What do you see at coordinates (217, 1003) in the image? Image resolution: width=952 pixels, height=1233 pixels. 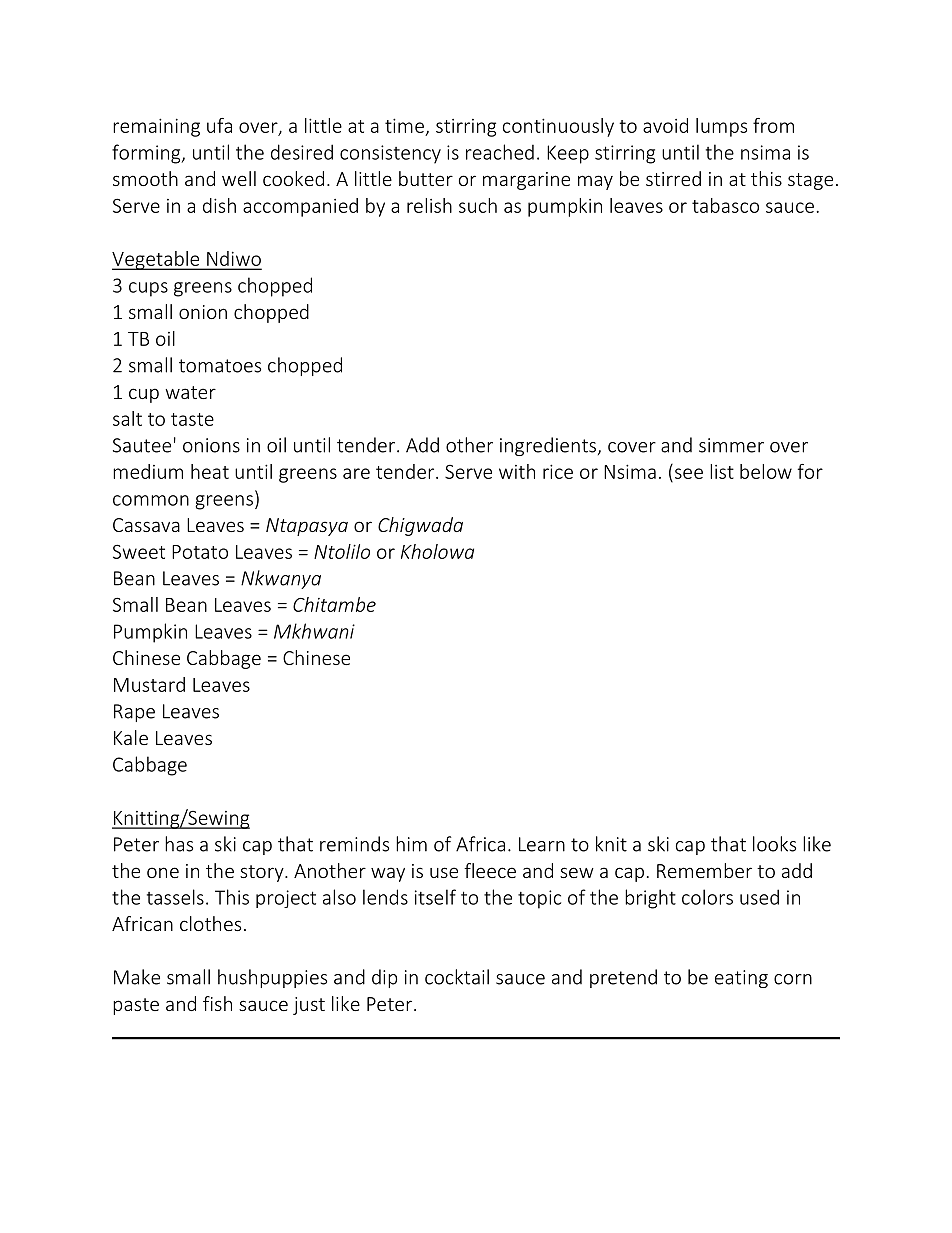 I see `fish` at bounding box center [217, 1003].
